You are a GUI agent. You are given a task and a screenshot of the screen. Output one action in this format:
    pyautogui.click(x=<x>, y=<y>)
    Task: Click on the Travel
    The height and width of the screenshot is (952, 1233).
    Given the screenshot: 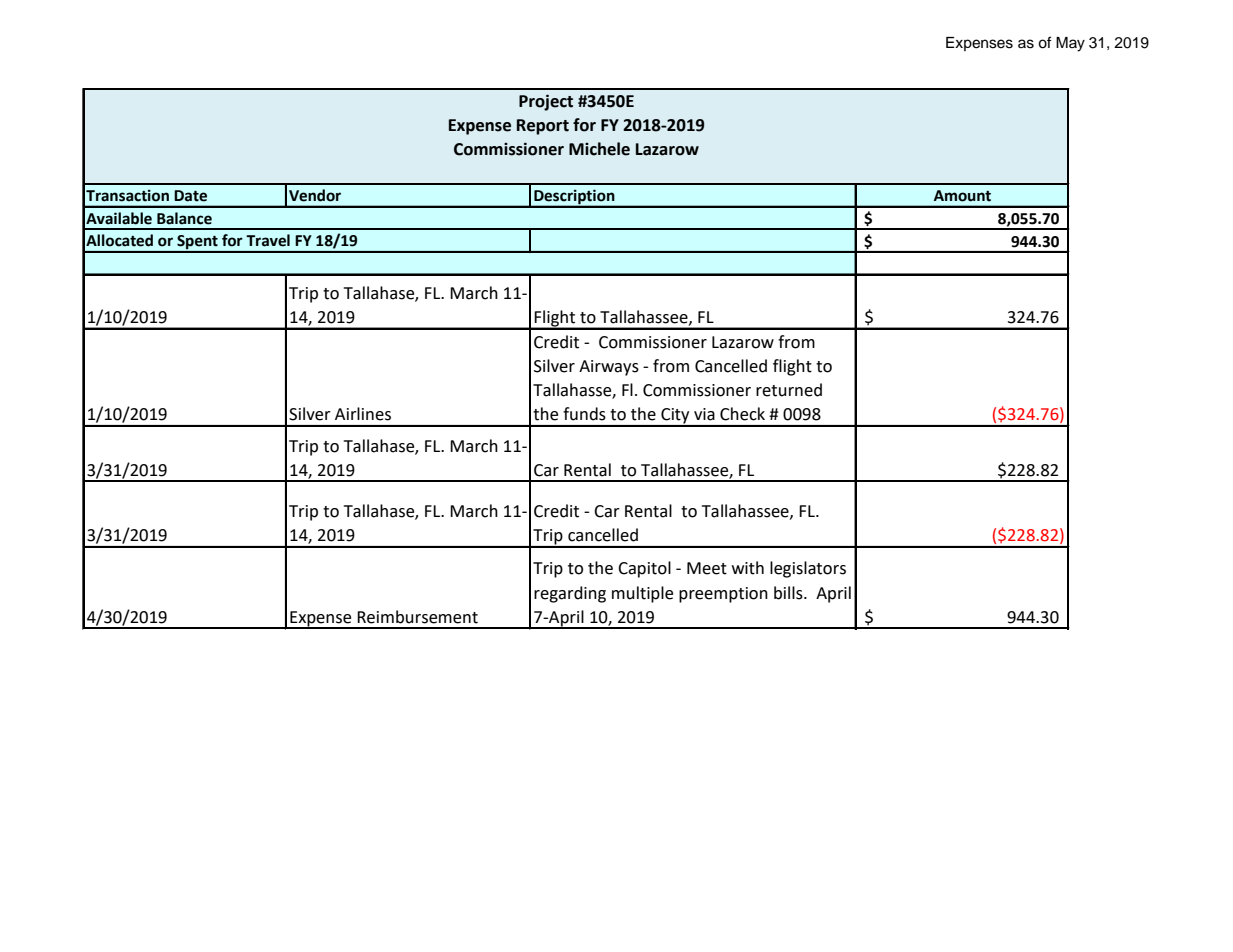 What is the action you would take?
    pyautogui.click(x=268, y=240)
